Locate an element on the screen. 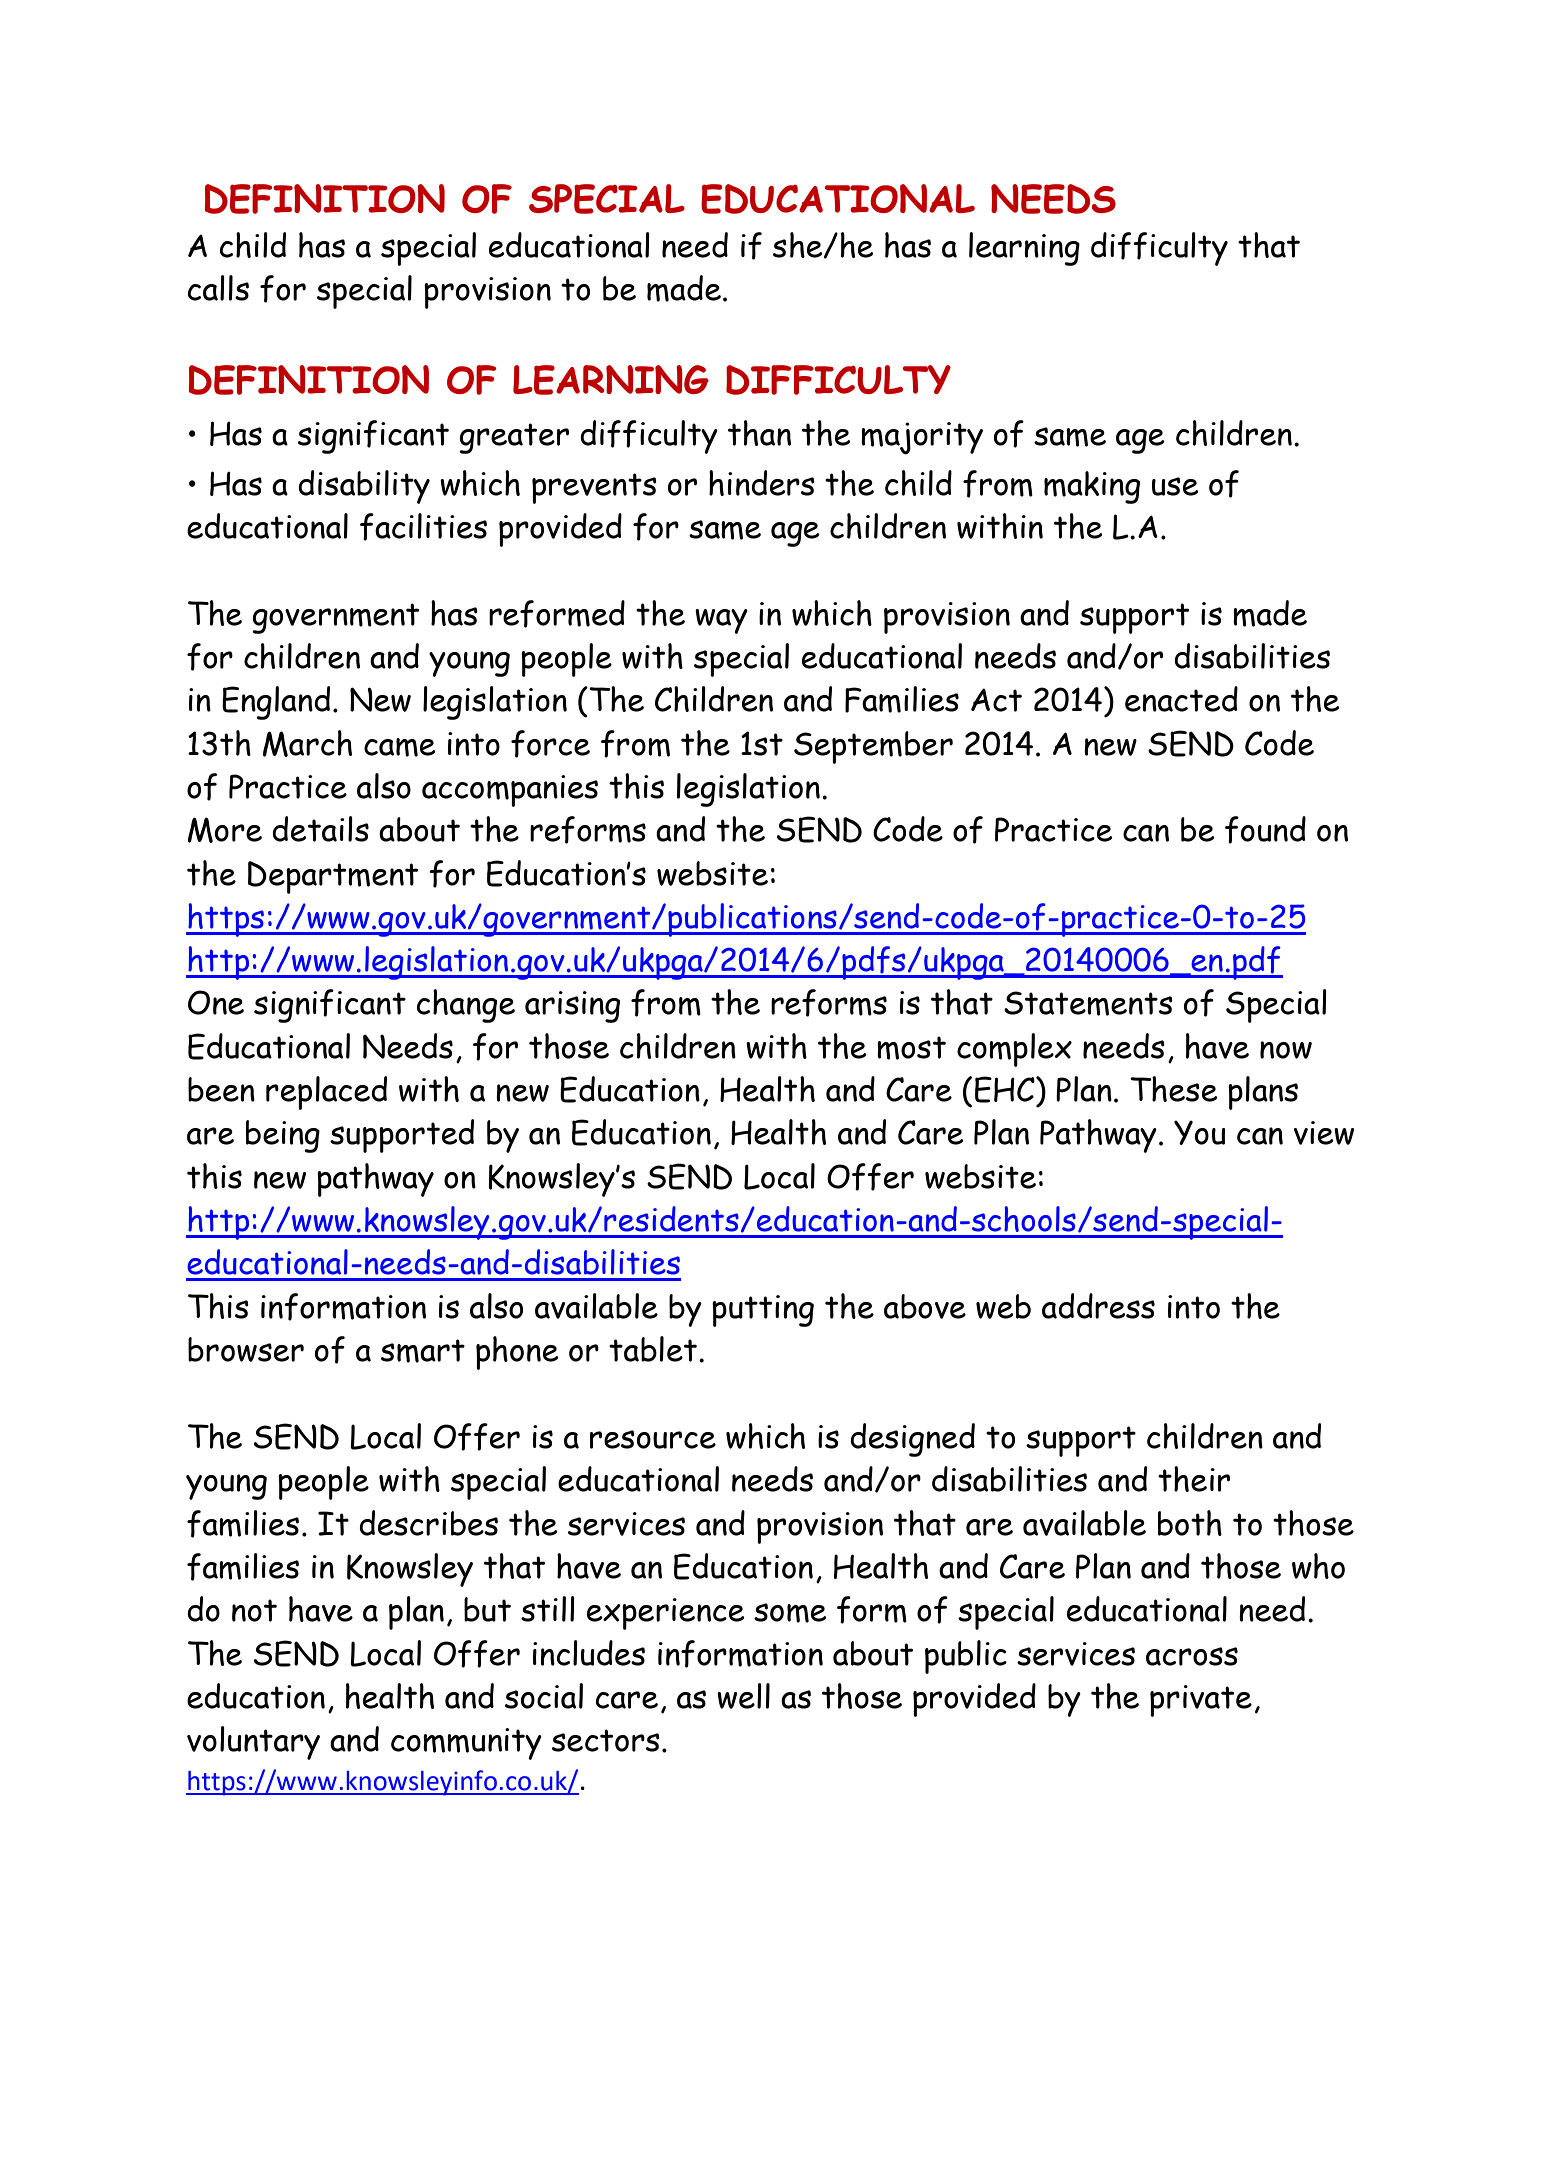 The image size is (1542, 2181). Statements is located at coordinates (1088, 1003).
